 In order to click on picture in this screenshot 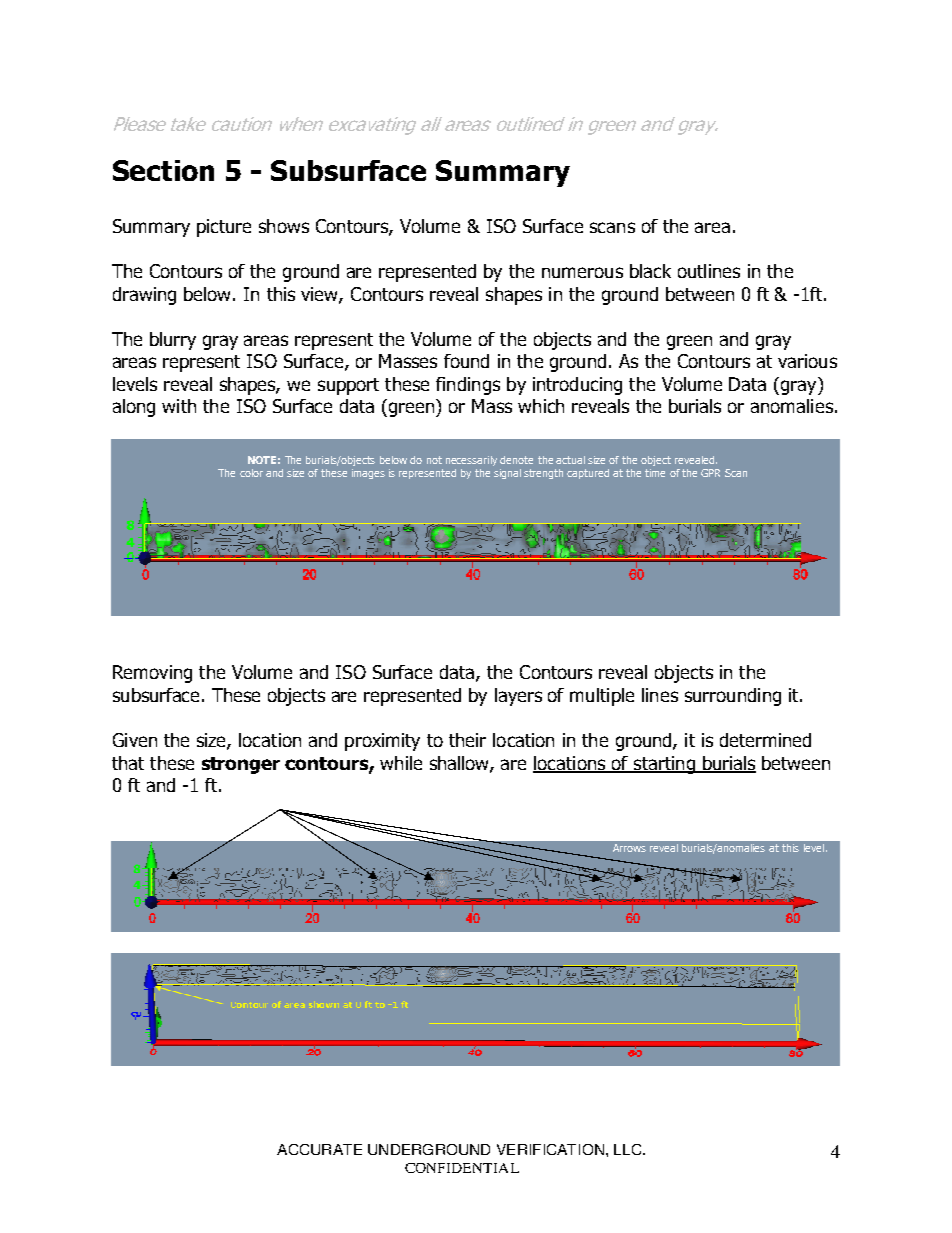, I will do `click(224, 228)`.
